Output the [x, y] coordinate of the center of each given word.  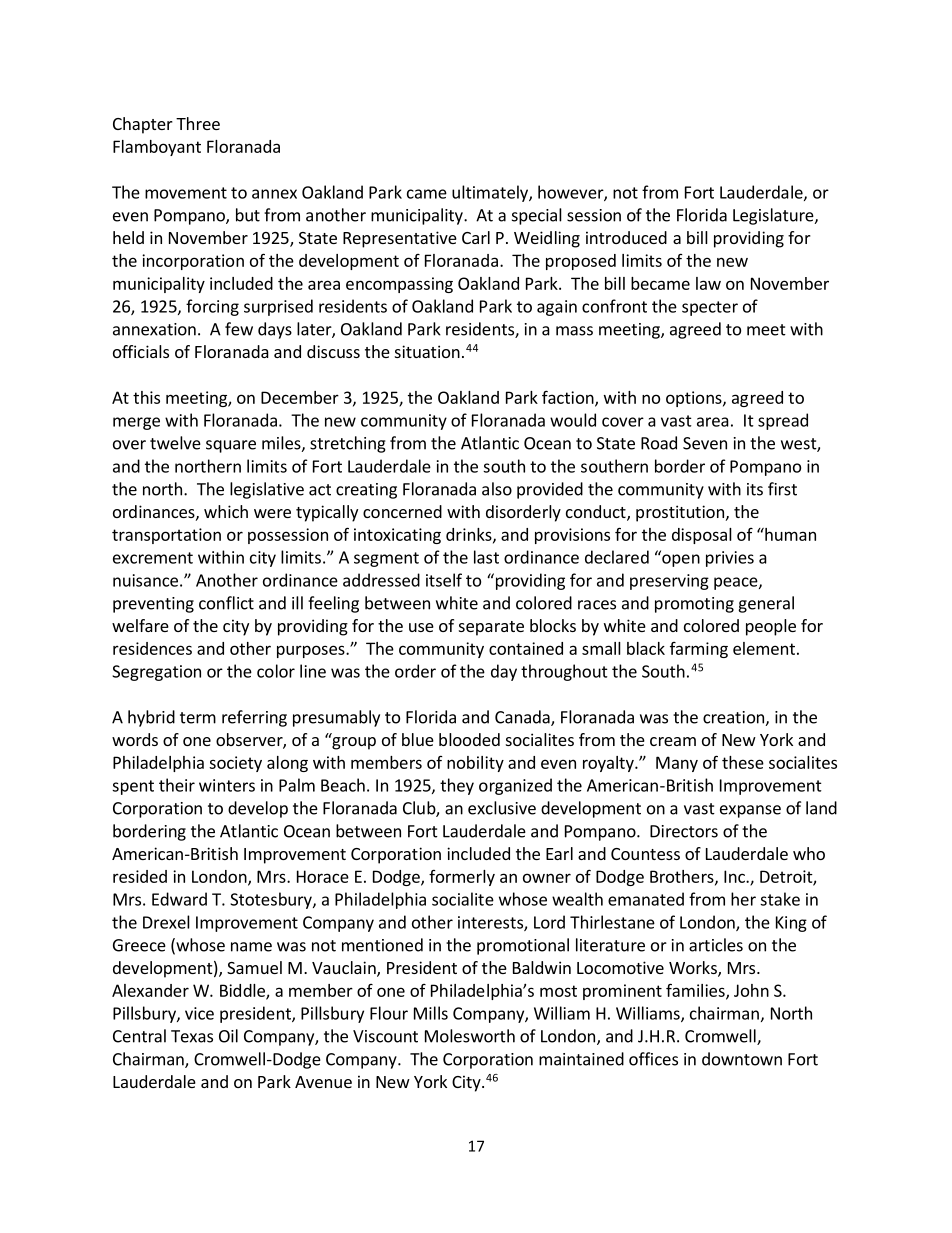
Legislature [774, 216]
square [231, 446]
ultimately [491, 193]
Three [198, 123]
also [497, 489]
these [743, 762]
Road [659, 443]
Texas [192, 1036]
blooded [469, 739]
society [235, 764]
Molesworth [470, 1036]
